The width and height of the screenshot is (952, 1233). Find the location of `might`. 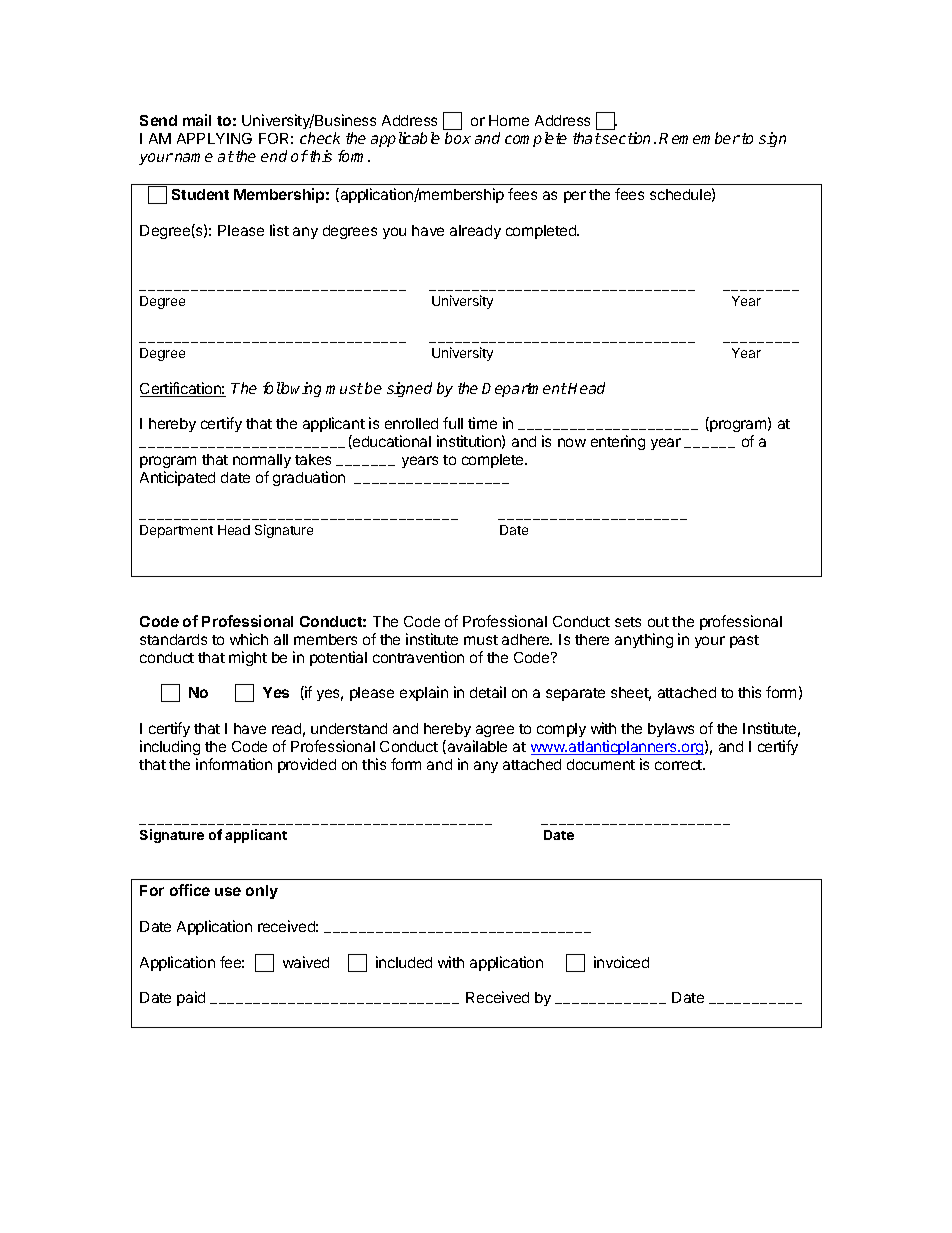

might is located at coordinates (248, 658).
